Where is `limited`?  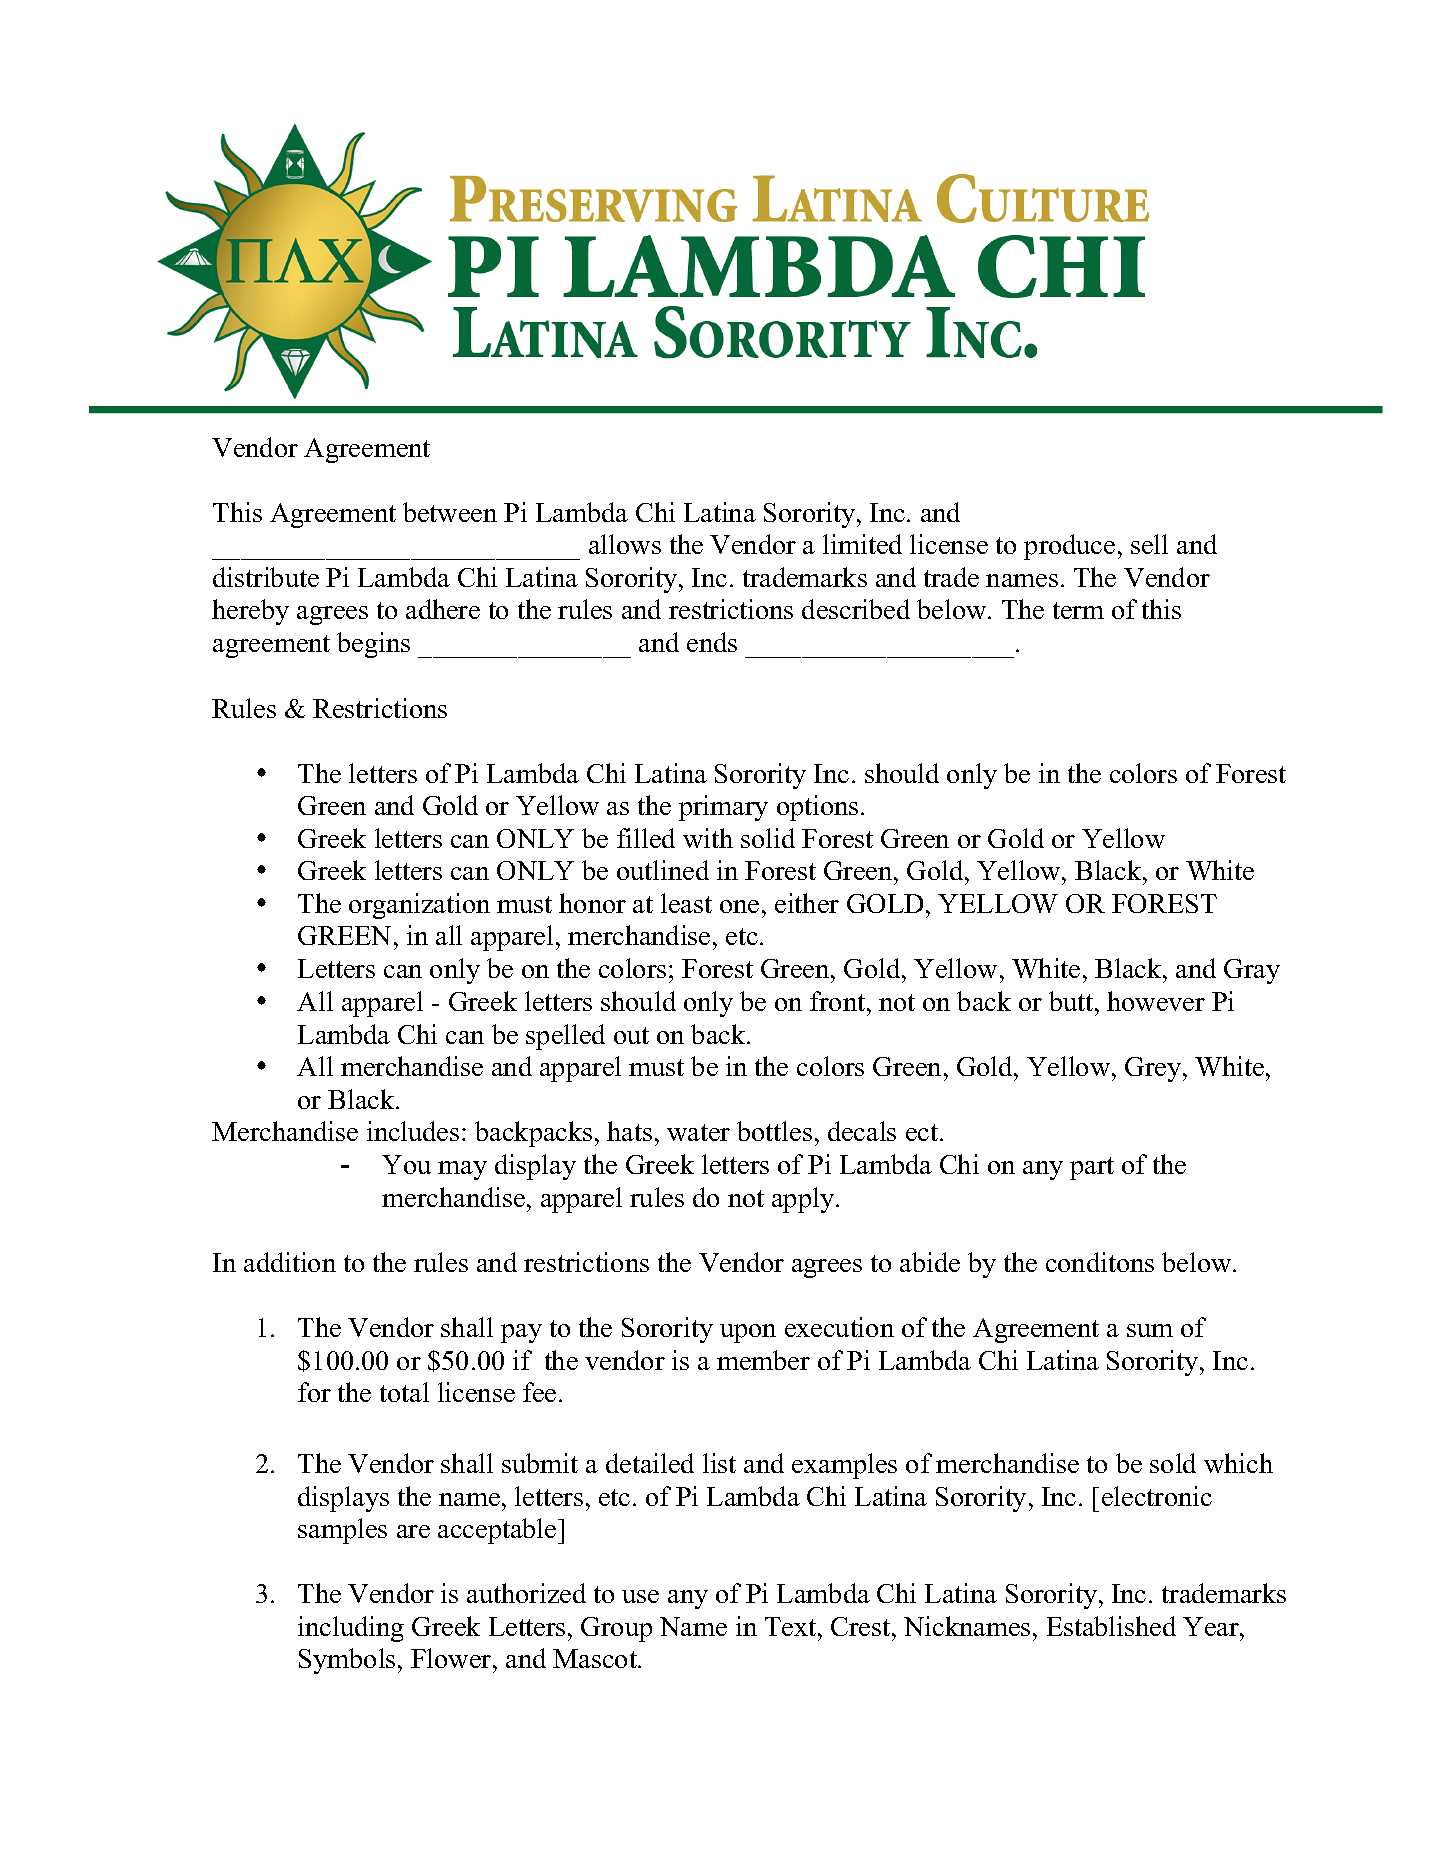 limited is located at coordinates (862, 544).
